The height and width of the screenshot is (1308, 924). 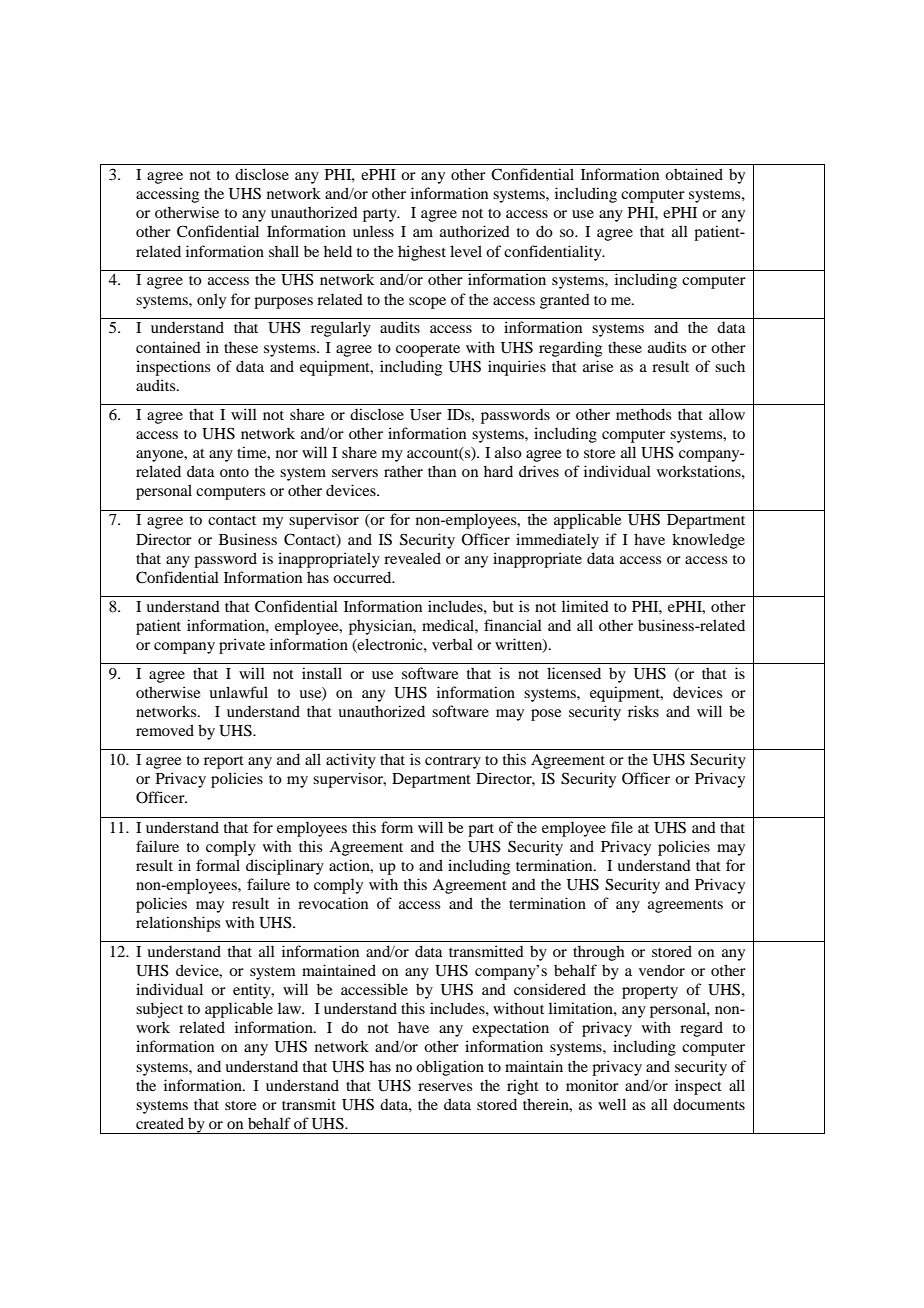 What do you see at coordinates (442, 471) in the screenshot?
I see `than` at bounding box center [442, 471].
